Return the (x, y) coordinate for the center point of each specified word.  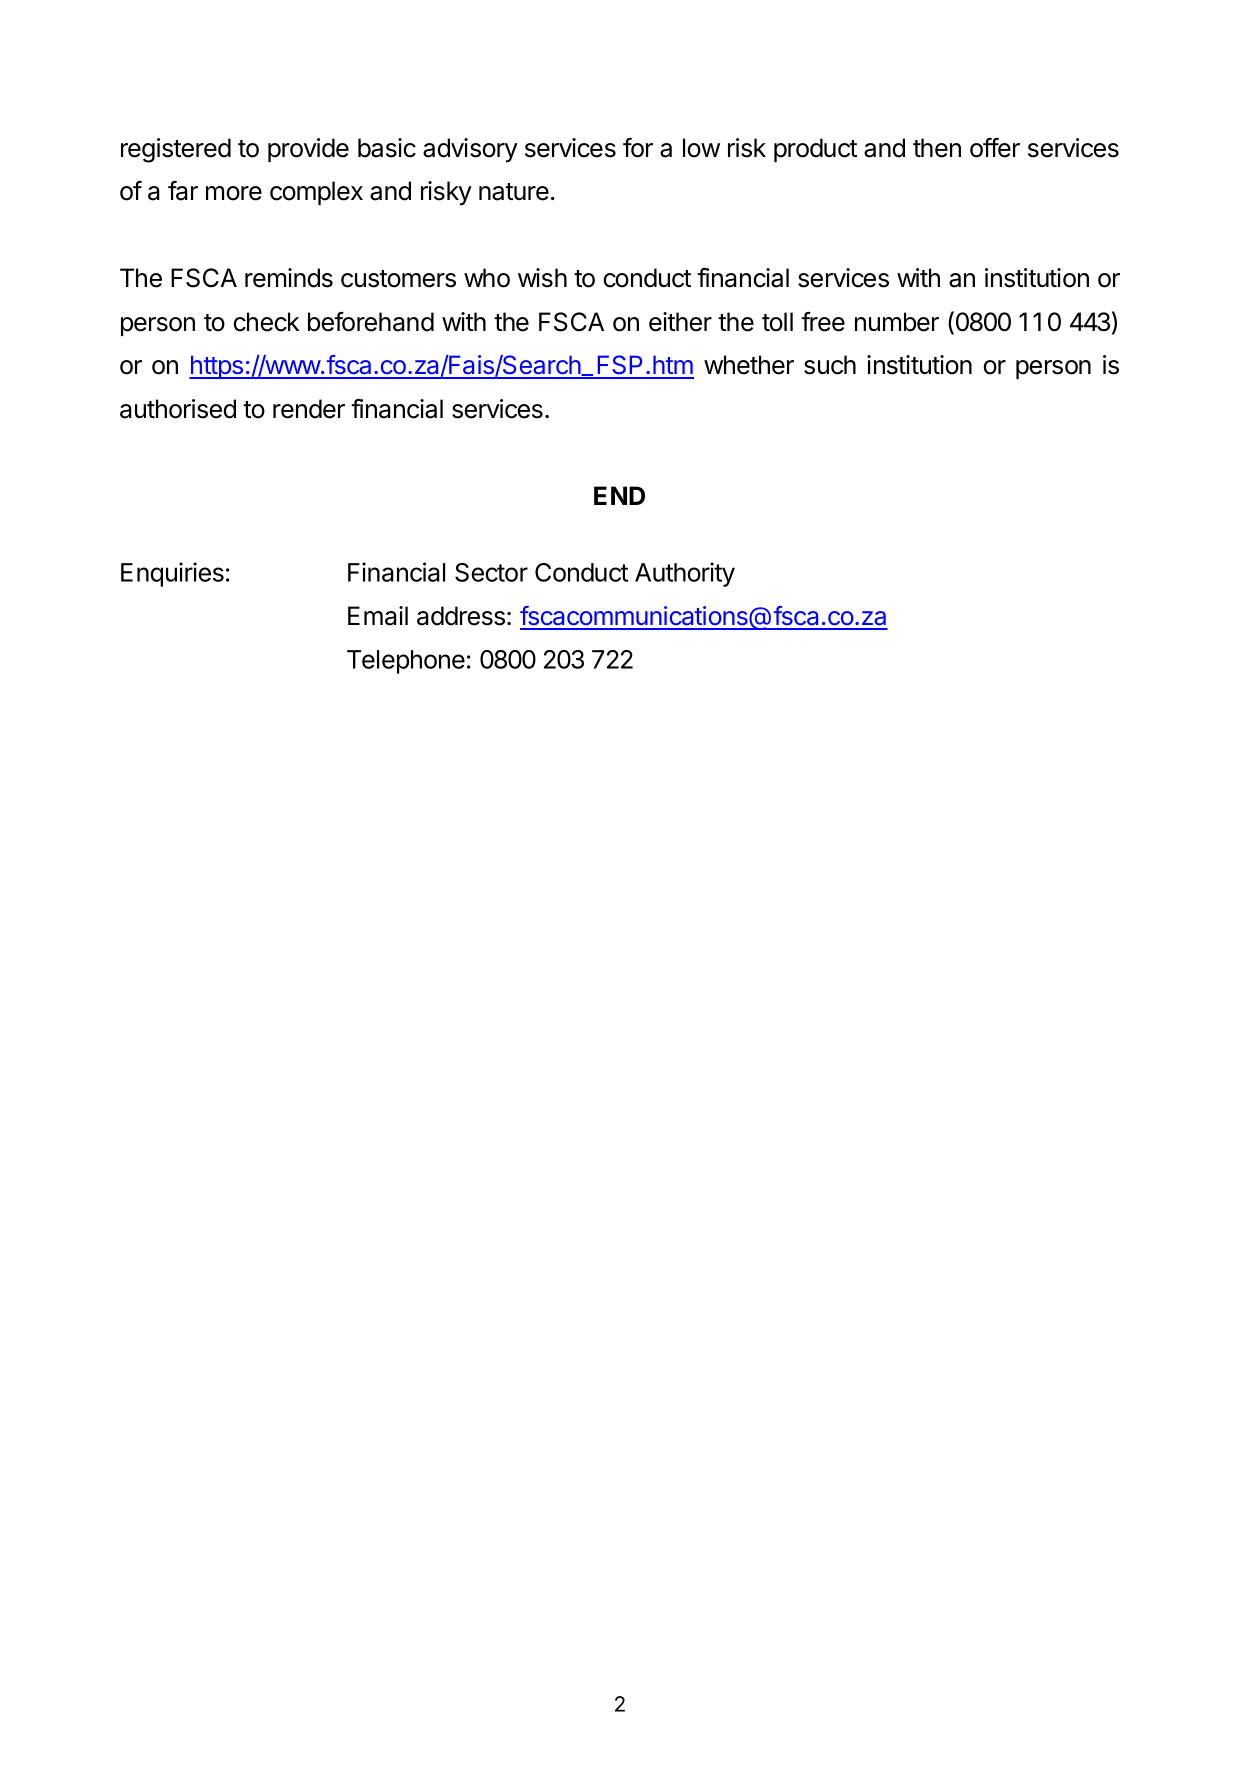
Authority (685, 574)
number (897, 322)
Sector (491, 572)
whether (749, 365)
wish (542, 278)
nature (514, 192)
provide (308, 150)
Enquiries (172, 574)
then (937, 148)
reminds (289, 278)
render (309, 409)
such (830, 365)
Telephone (406, 662)
